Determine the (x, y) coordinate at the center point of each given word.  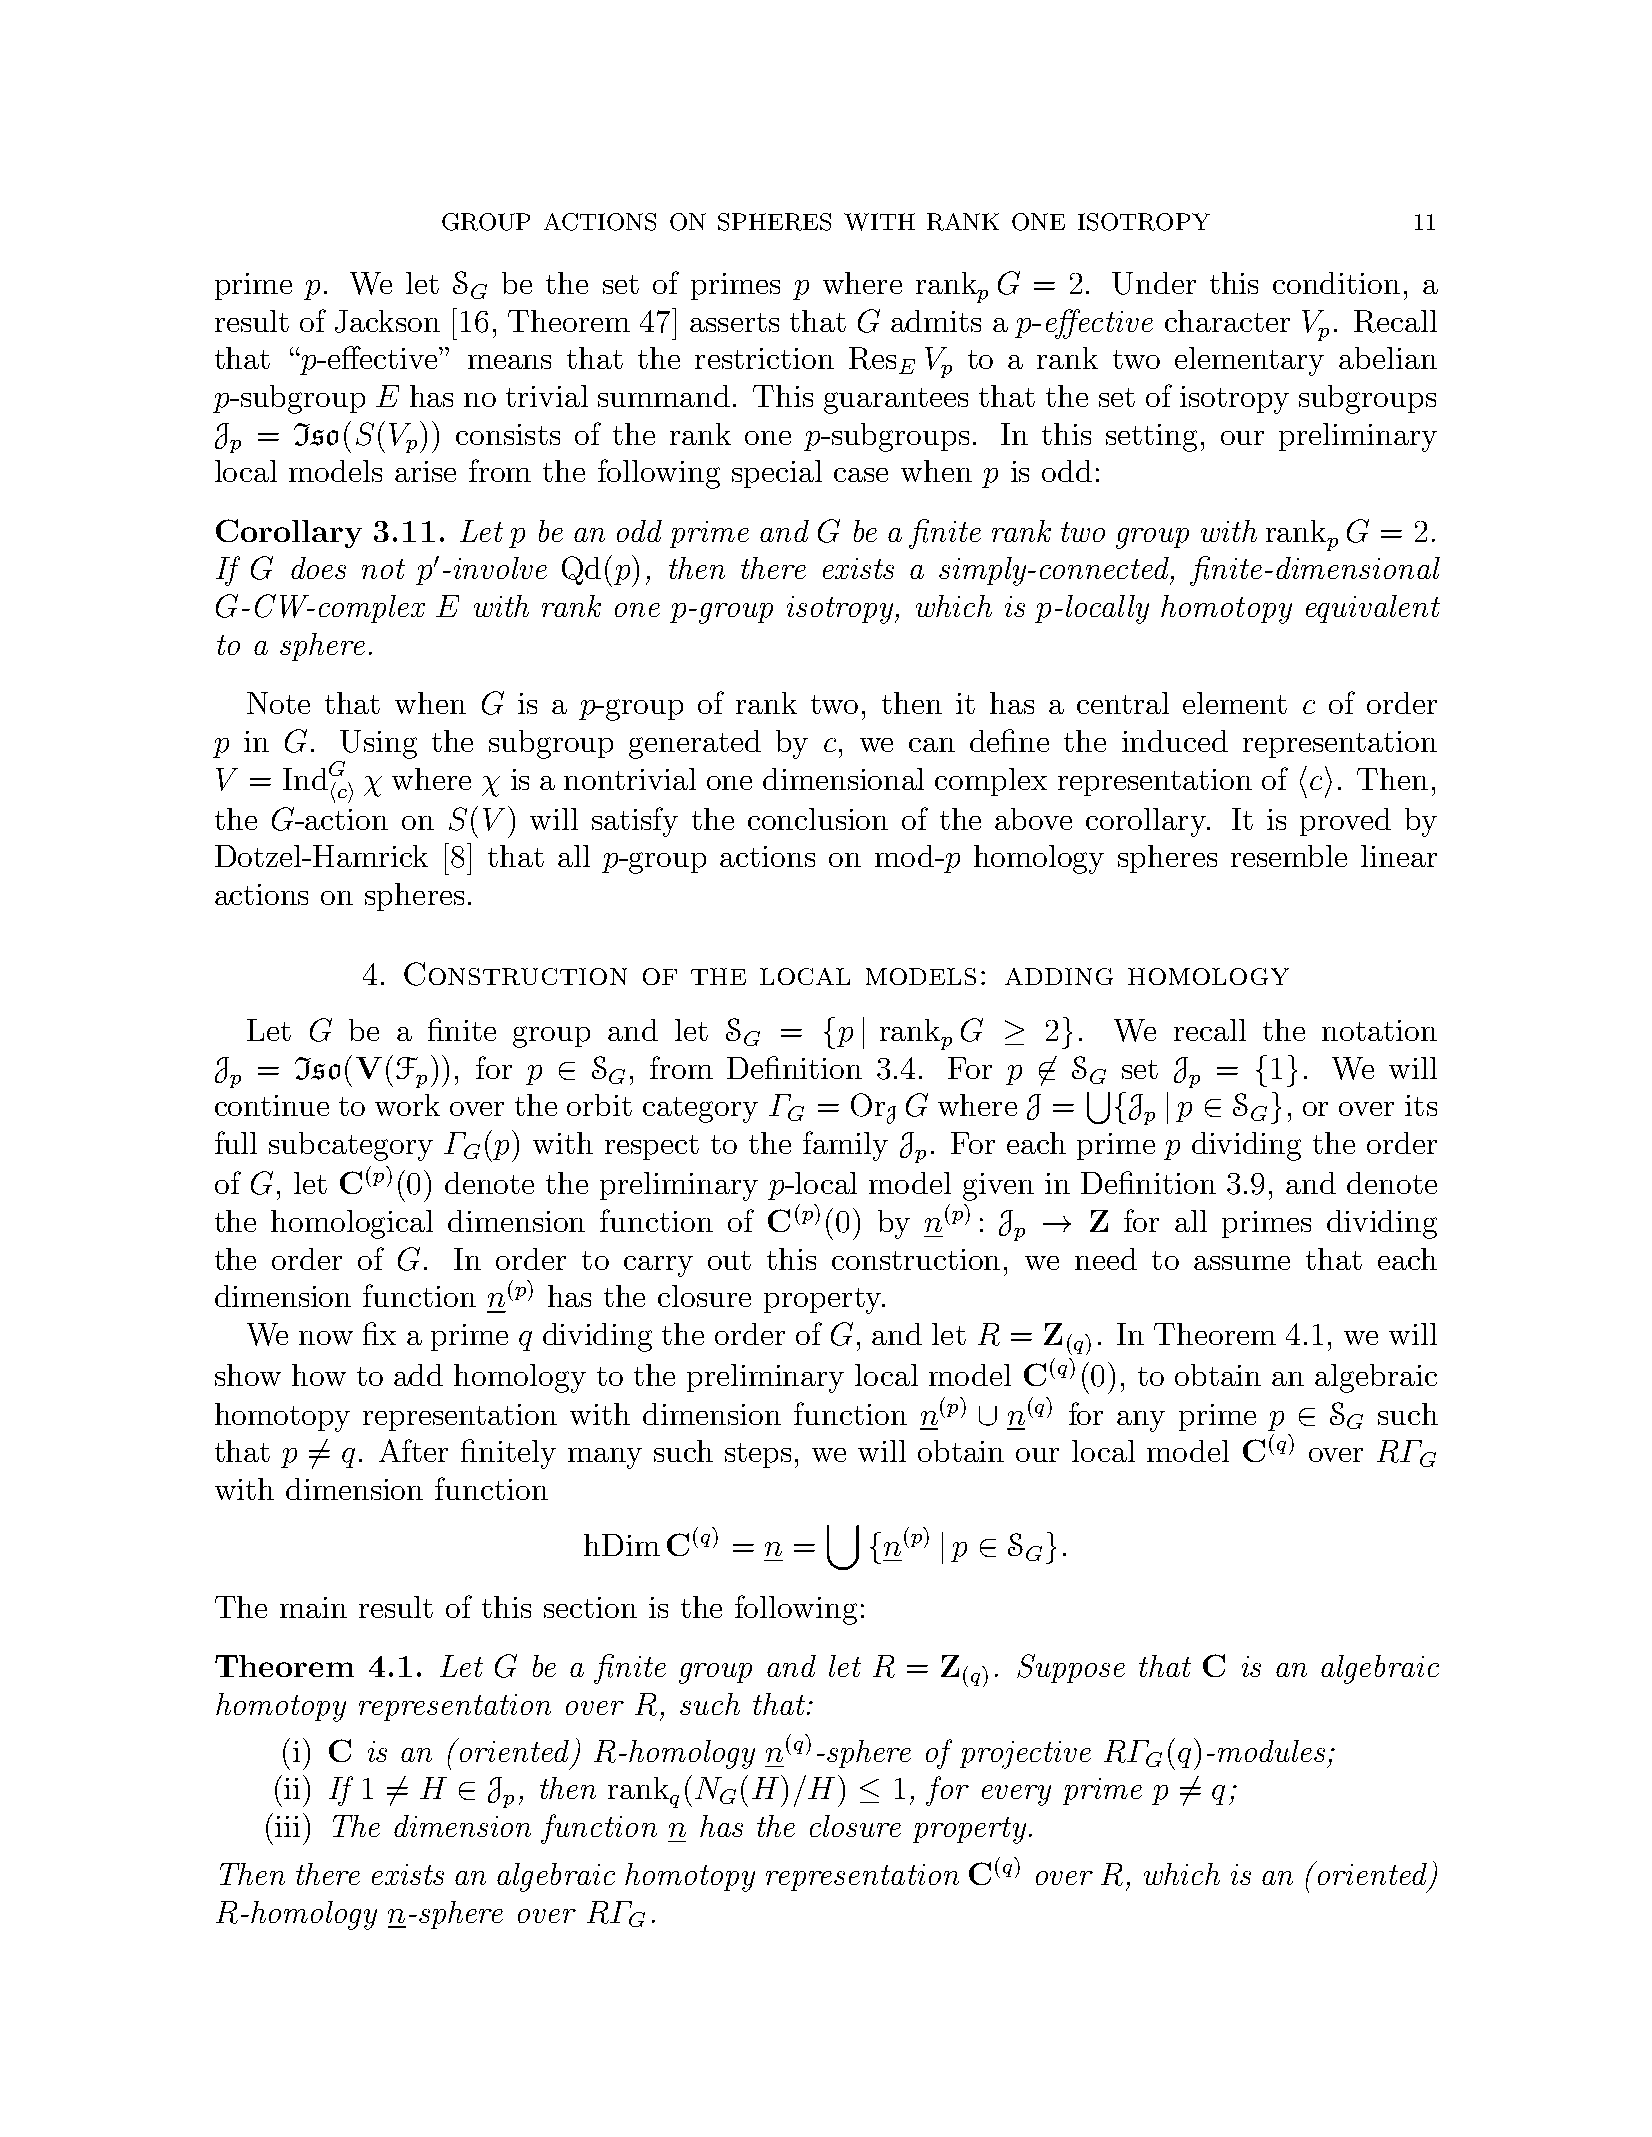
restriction (764, 358)
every (1016, 1795)
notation (1379, 1030)
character (1227, 321)
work (407, 1105)
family (845, 1146)
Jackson (387, 321)
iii (287, 1826)
